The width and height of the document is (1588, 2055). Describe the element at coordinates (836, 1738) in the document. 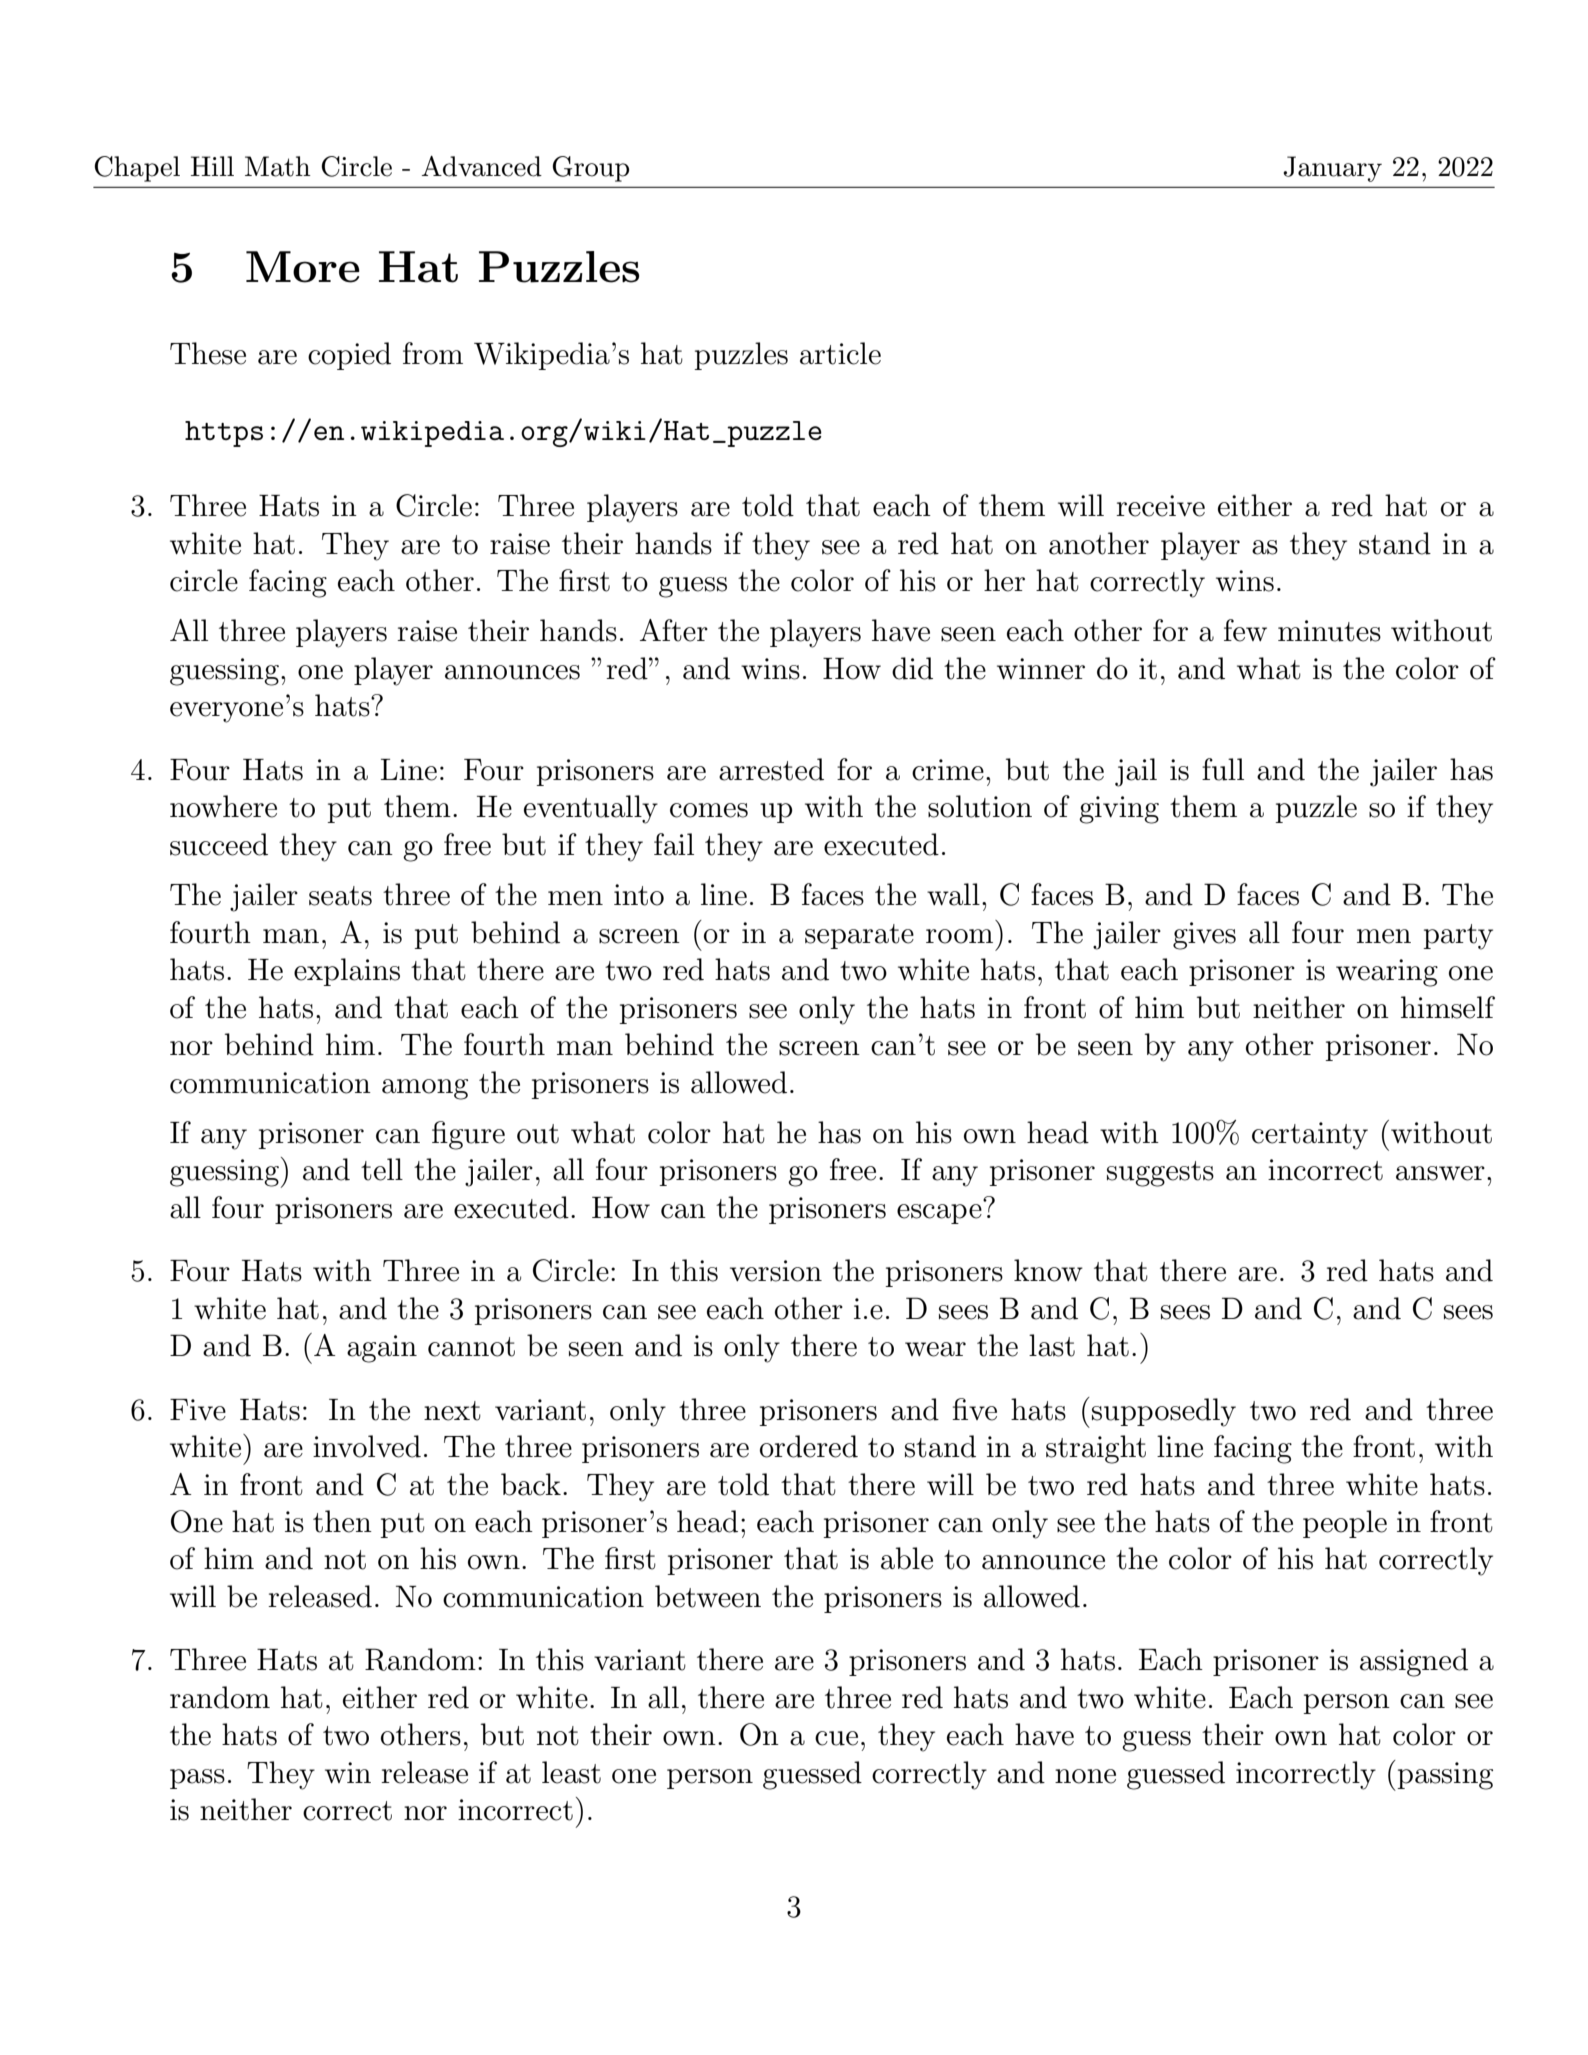

I see `cue` at that location.
